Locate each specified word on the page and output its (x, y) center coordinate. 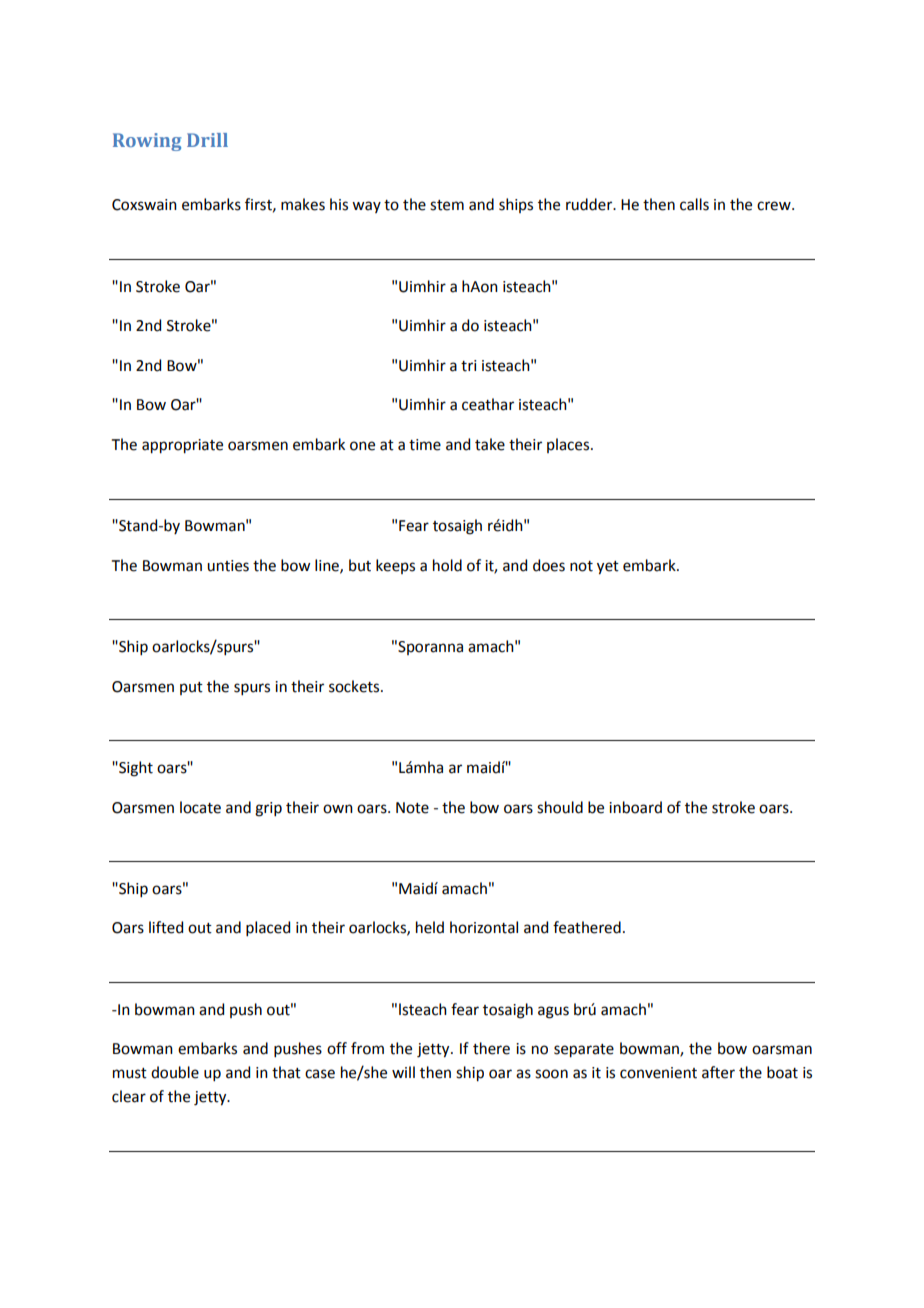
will (403, 1072)
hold (447, 565)
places (569, 445)
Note (412, 808)
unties (228, 566)
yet (608, 568)
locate (200, 807)
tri (468, 366)
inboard (635, 807)
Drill (207, 140)
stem (447, 205)
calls (694, 204)
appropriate (182, 446)
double (175, 1072)
